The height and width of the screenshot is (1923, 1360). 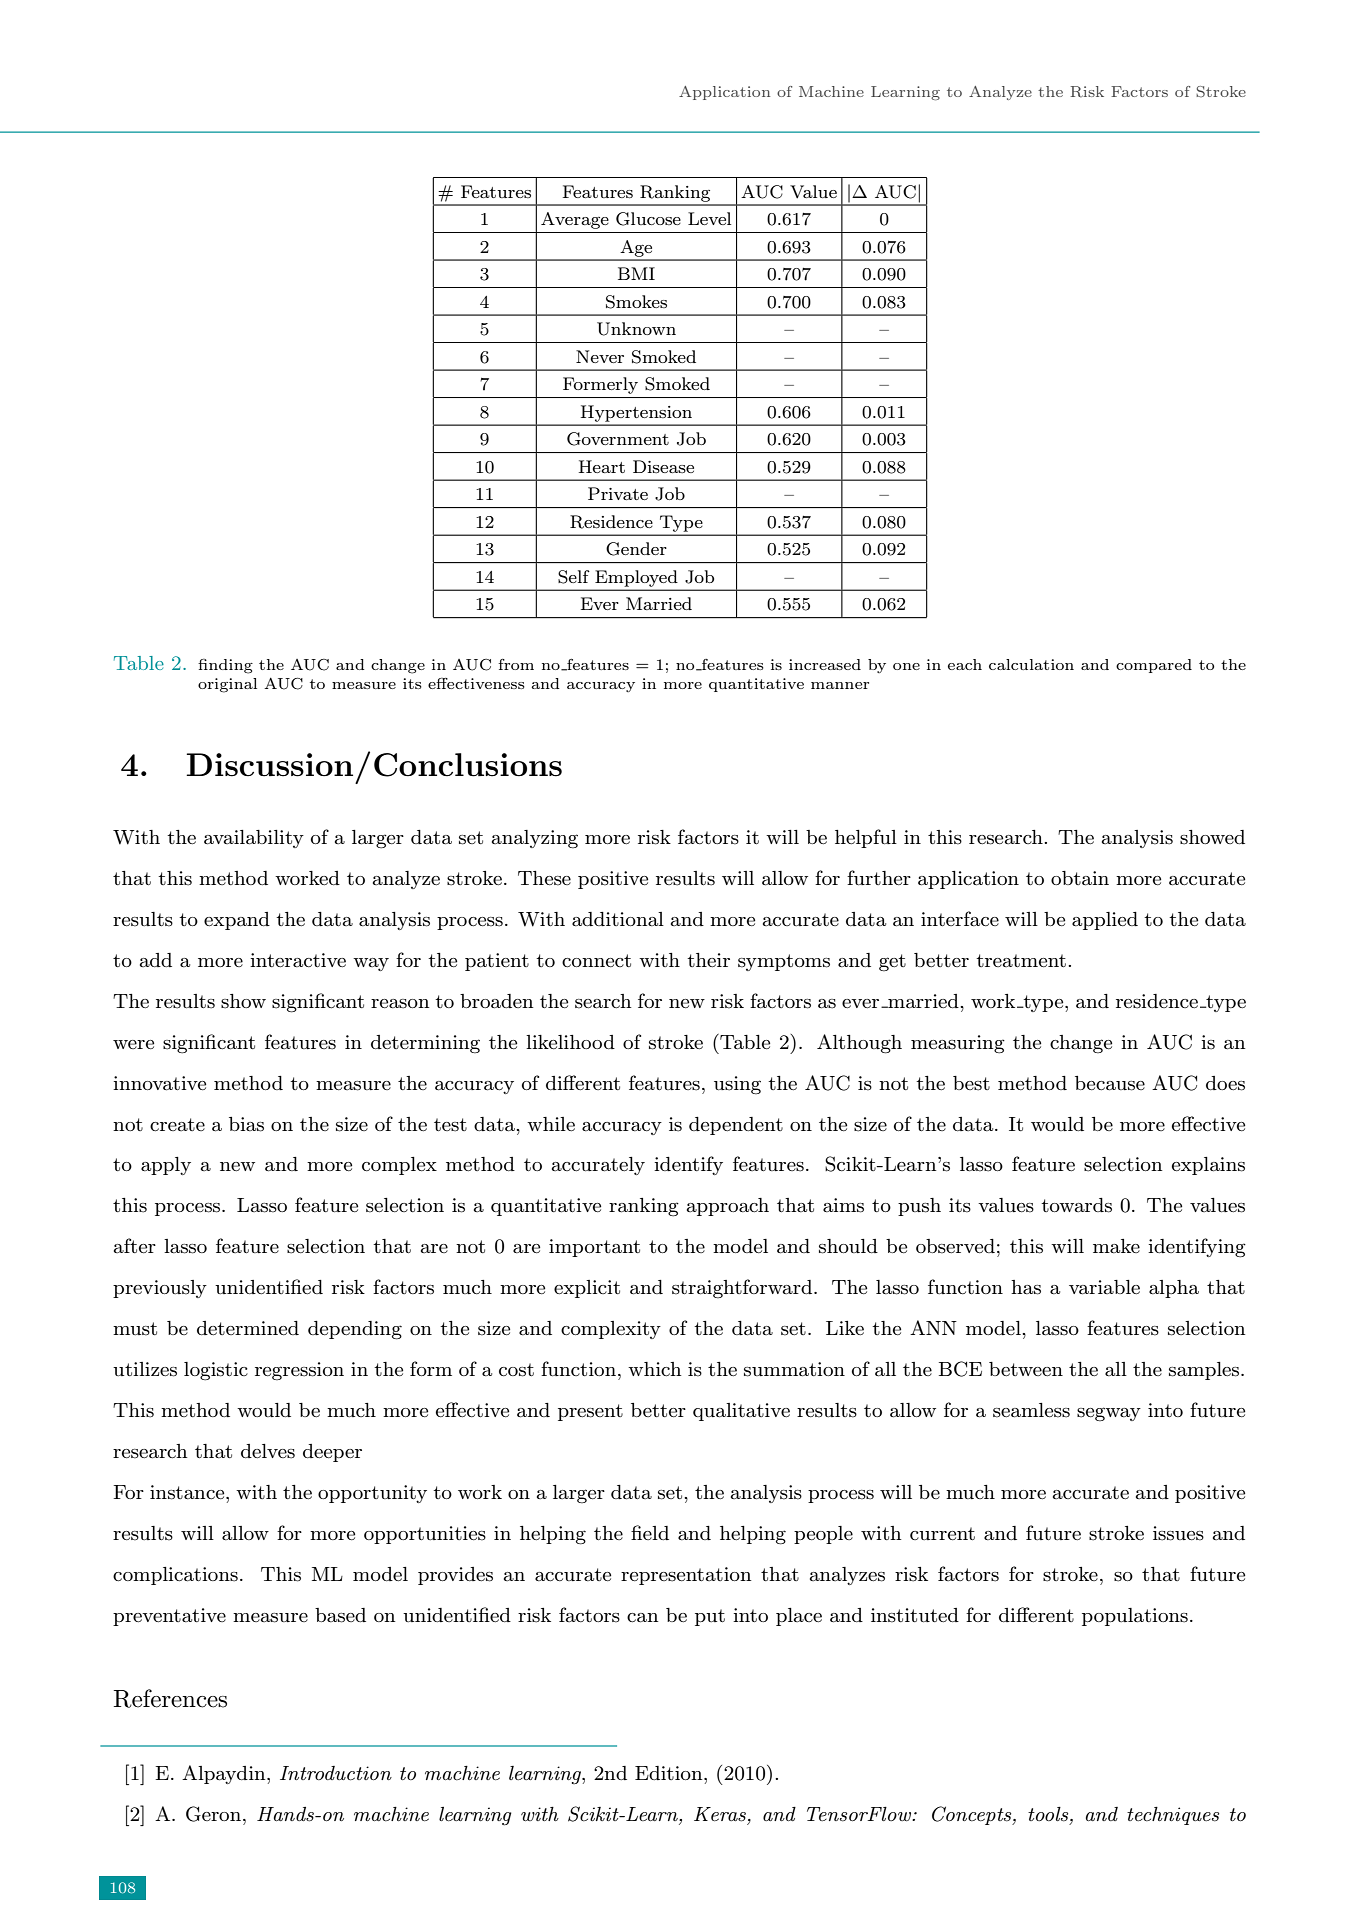 What do you see at coordinates (1154, 666) in the screenshot?
I see `compared` at bounding box center [1154, 666].
